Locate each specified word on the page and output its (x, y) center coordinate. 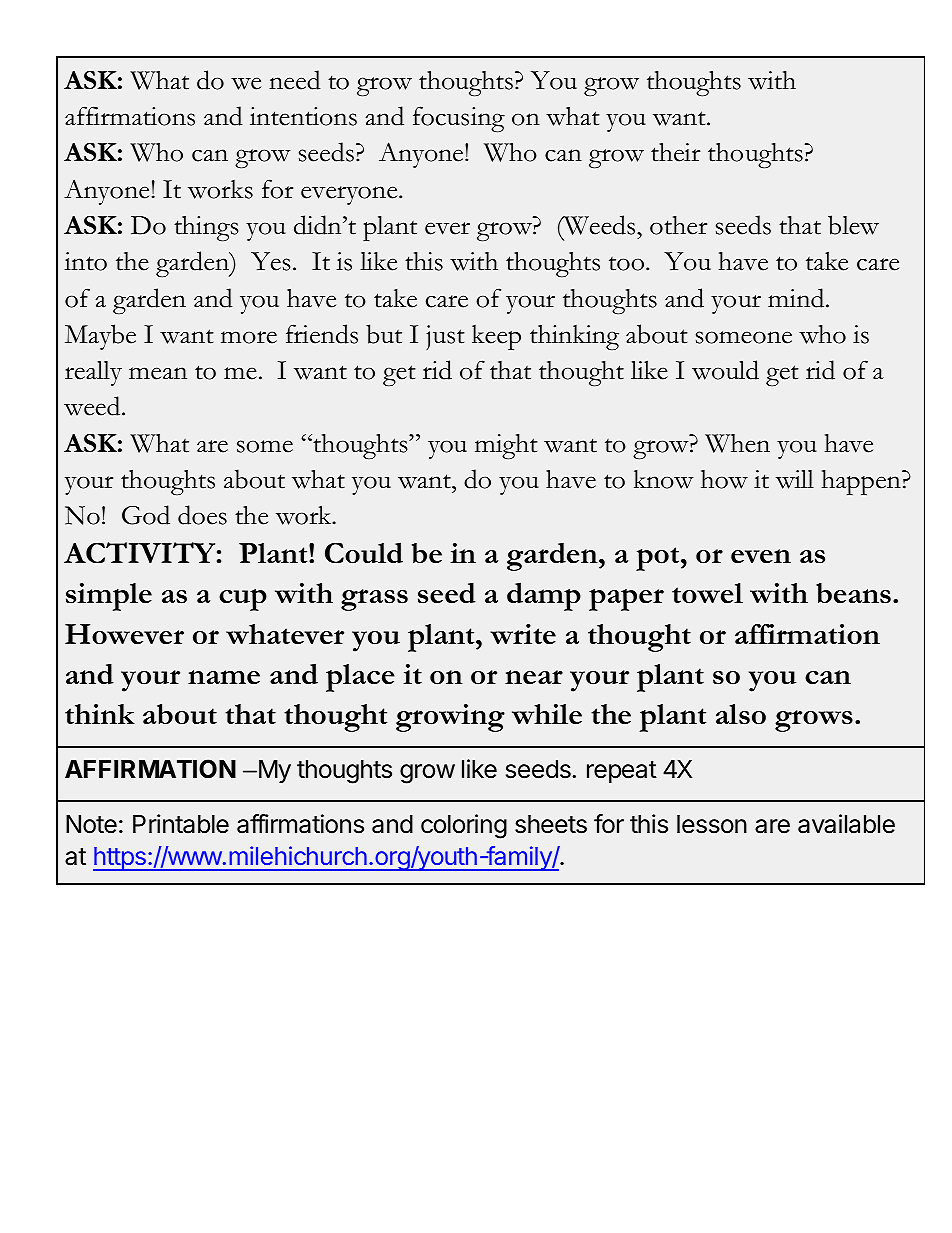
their (675, 152)
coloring (464, 826)
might (506, 446)
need (294, 80)
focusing (459, 119)
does (202, 515)
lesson (712, 824)
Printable (181, 824)
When (737, 443)
